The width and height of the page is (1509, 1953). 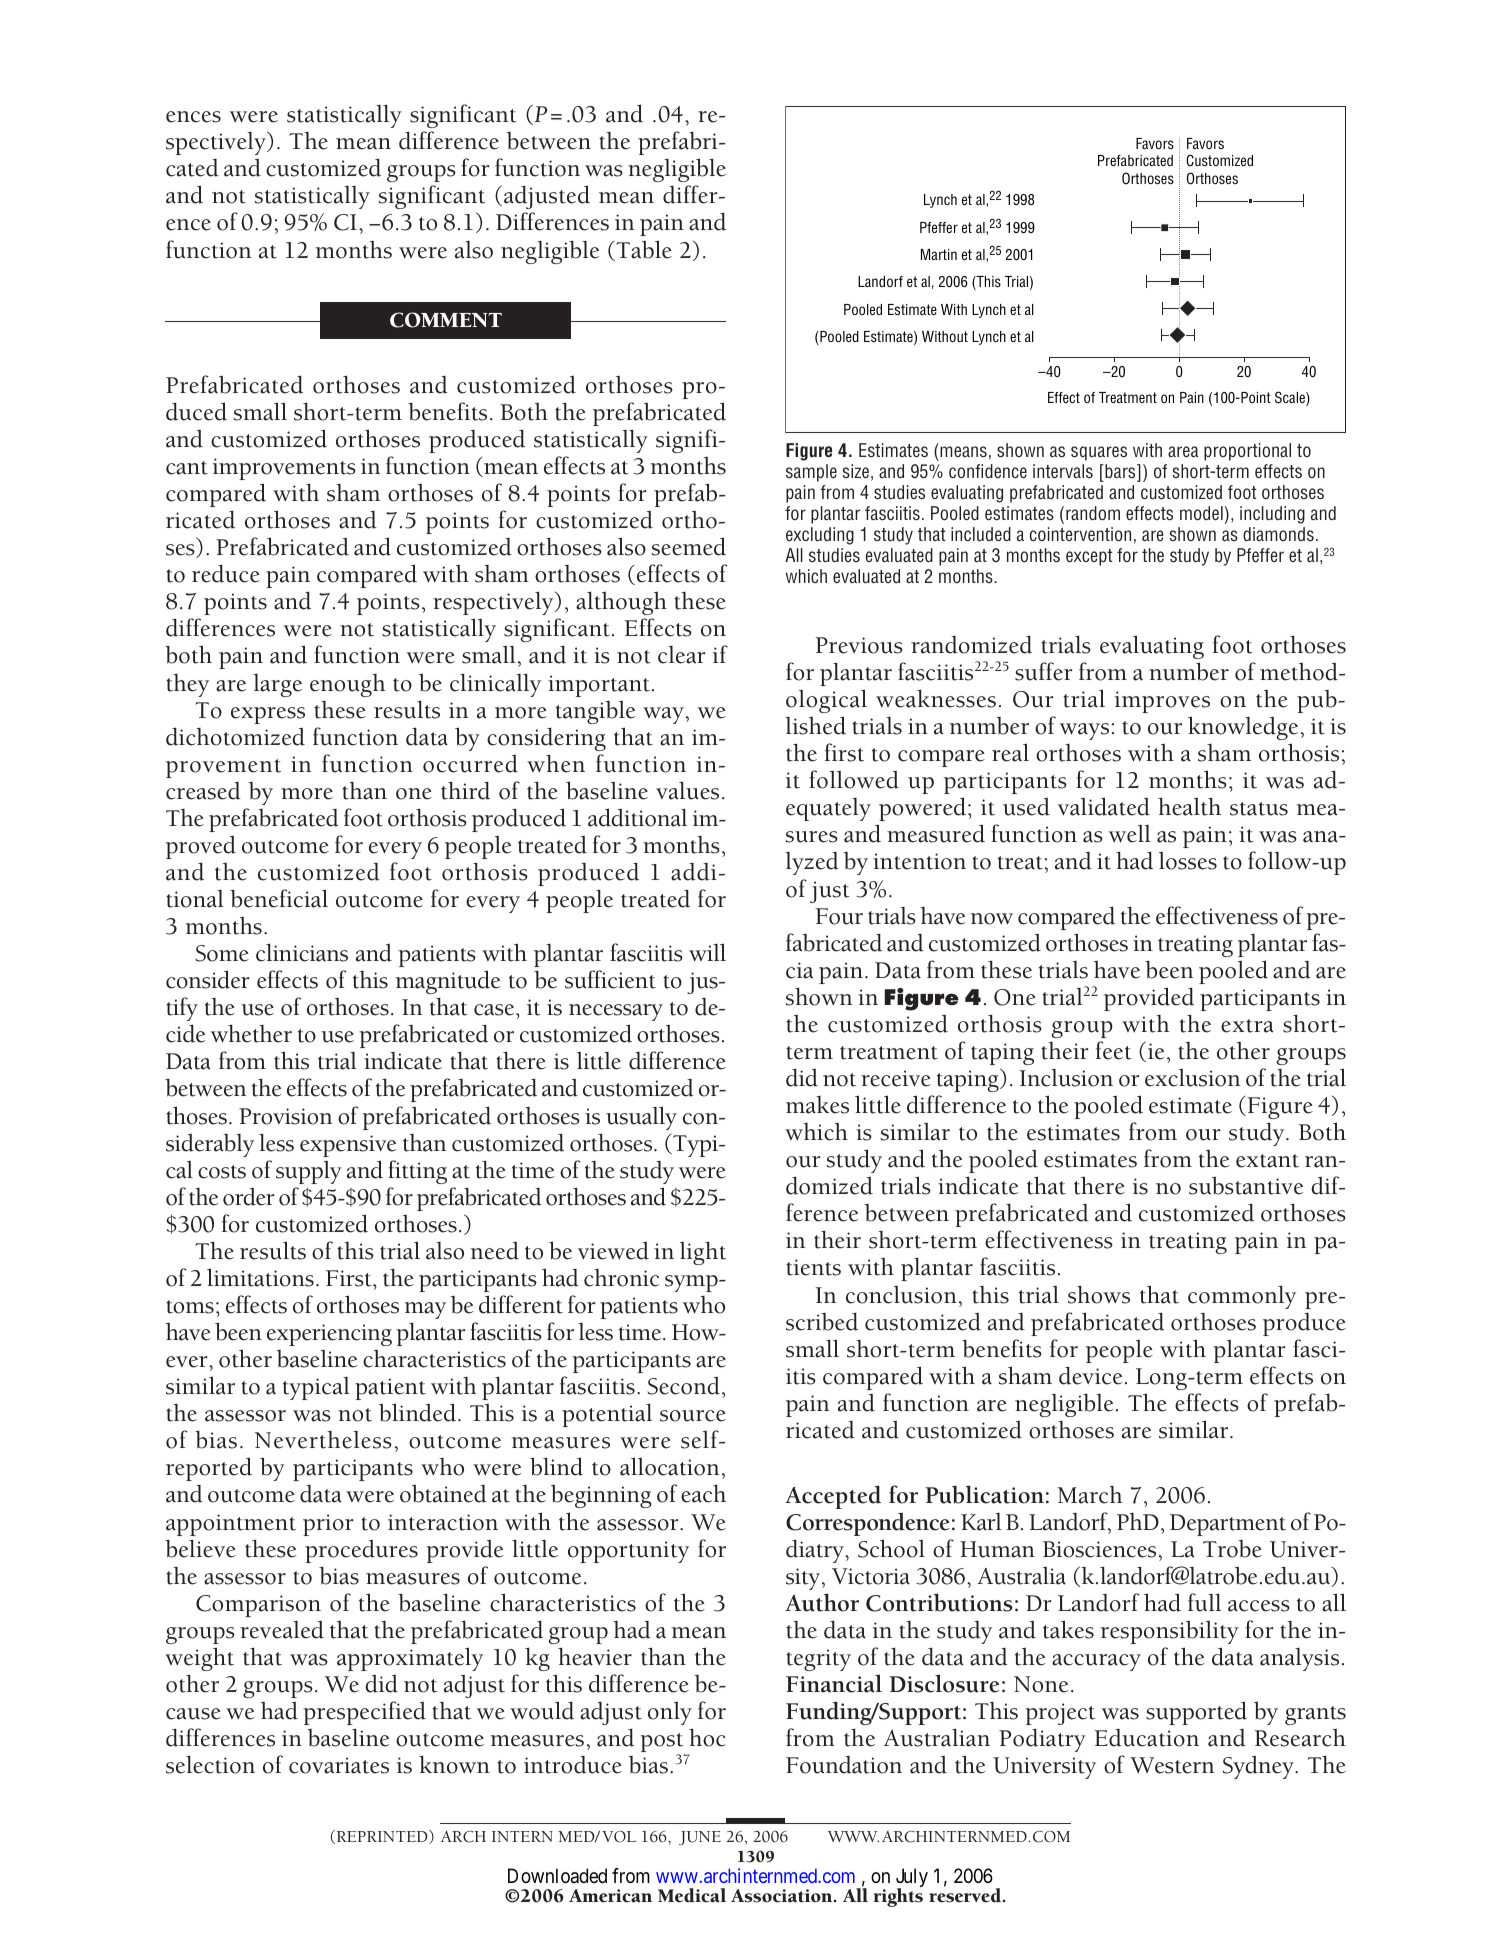 I want to click on losses, so click(x=1188, y=861).
